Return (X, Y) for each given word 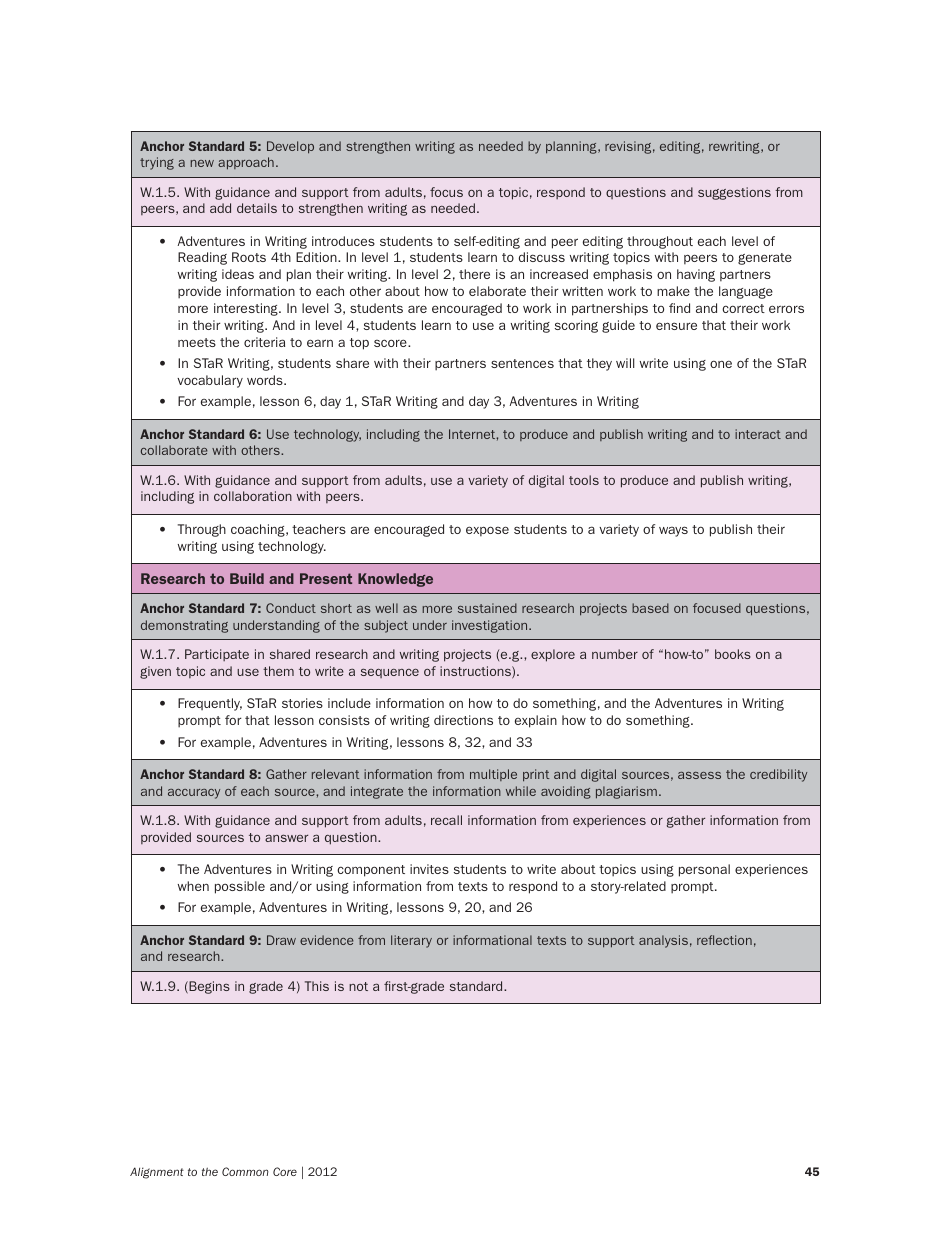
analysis (663, 941)
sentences (522, 363)
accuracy (194, 794)
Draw (281, 940)
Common (245, 1171)
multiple (493, 775)
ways (673, 531)
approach (246, 163)
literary (411, 941)
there (474, 274)
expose (487, 531)
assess (699, 775)
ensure (676, 326)
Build (247, 578)
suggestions (734, 193)
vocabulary (210, 381)
